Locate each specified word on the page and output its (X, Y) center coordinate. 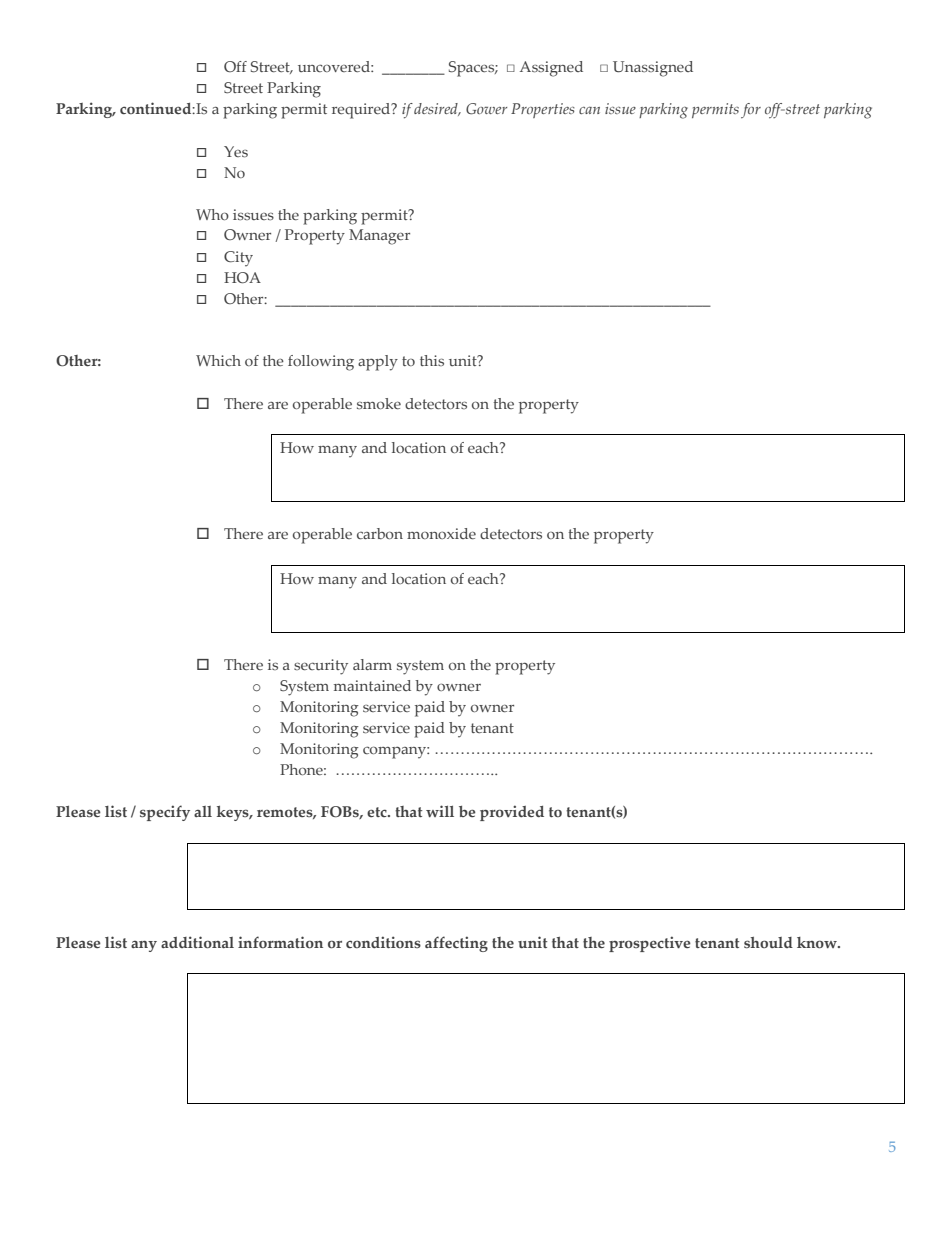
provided (512, 813)
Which (218, 360)
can (589, 110)
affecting (456, 944)
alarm (372, 664)
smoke (379, 403)
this (432, 360)
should (768, 942)
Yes (236, 152)
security (321, 667)
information (280, 942)
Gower (486, 109)
